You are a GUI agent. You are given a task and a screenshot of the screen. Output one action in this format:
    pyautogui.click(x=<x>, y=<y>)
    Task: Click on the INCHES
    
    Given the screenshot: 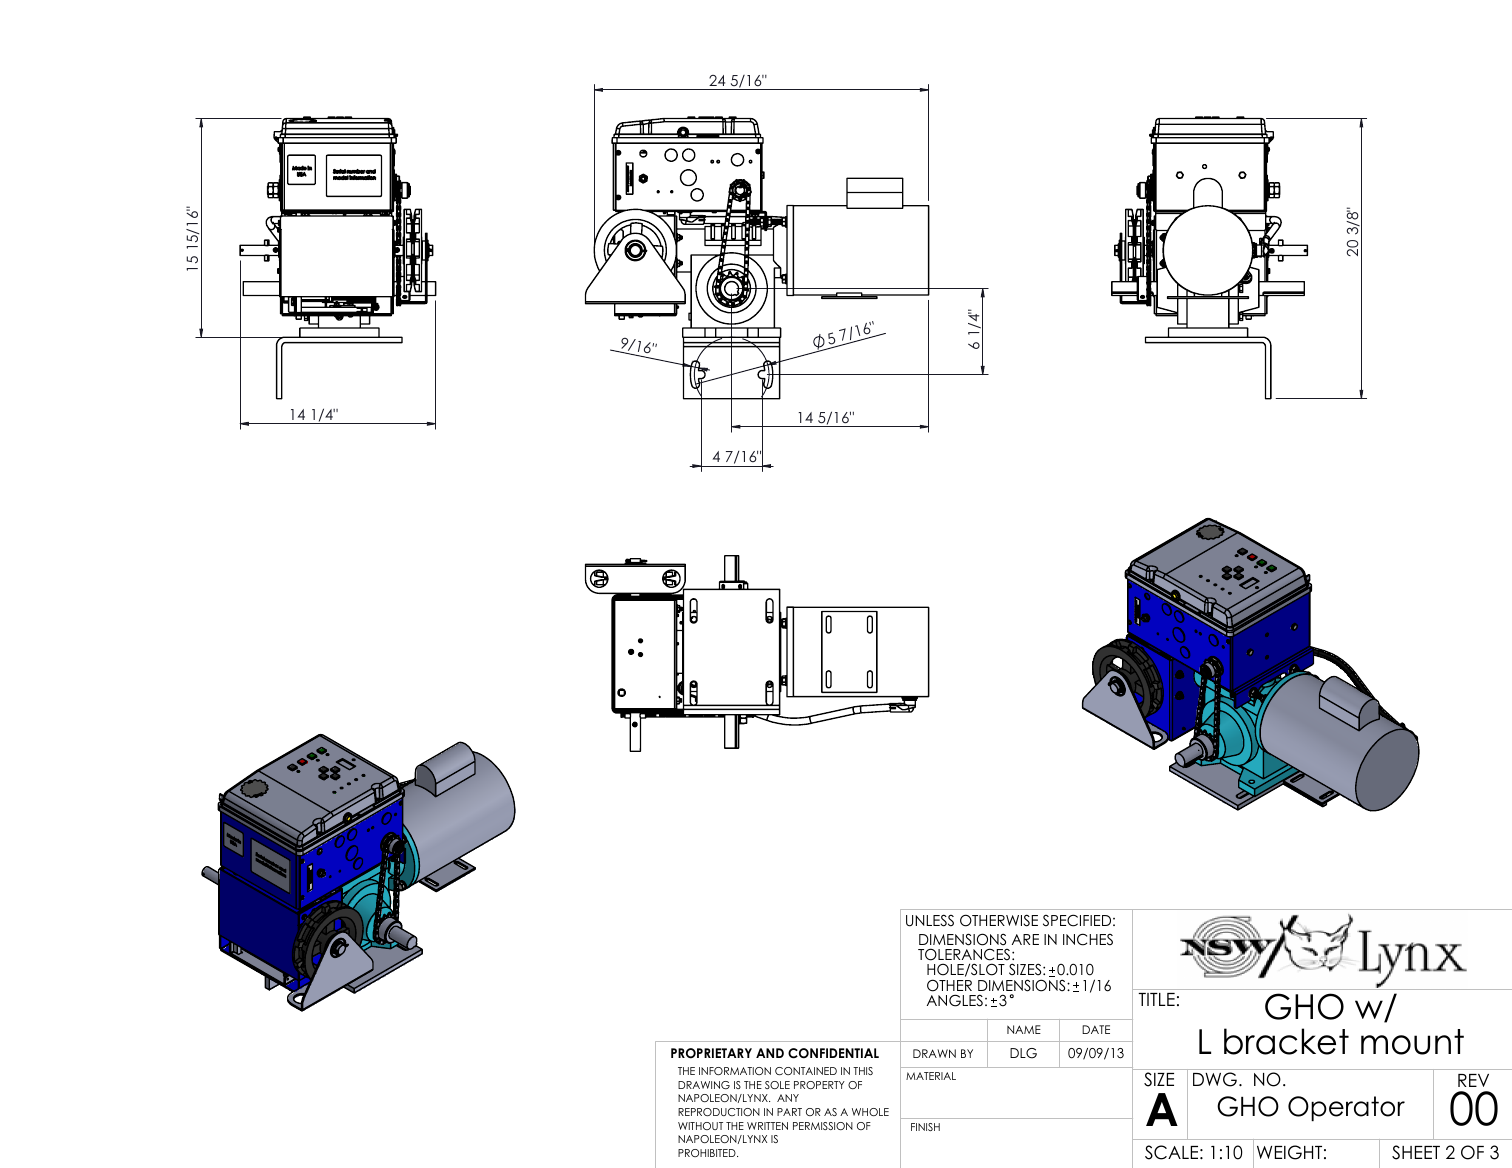 What is the action you would take?
    pyautogui.click(x=1088, y=939)
